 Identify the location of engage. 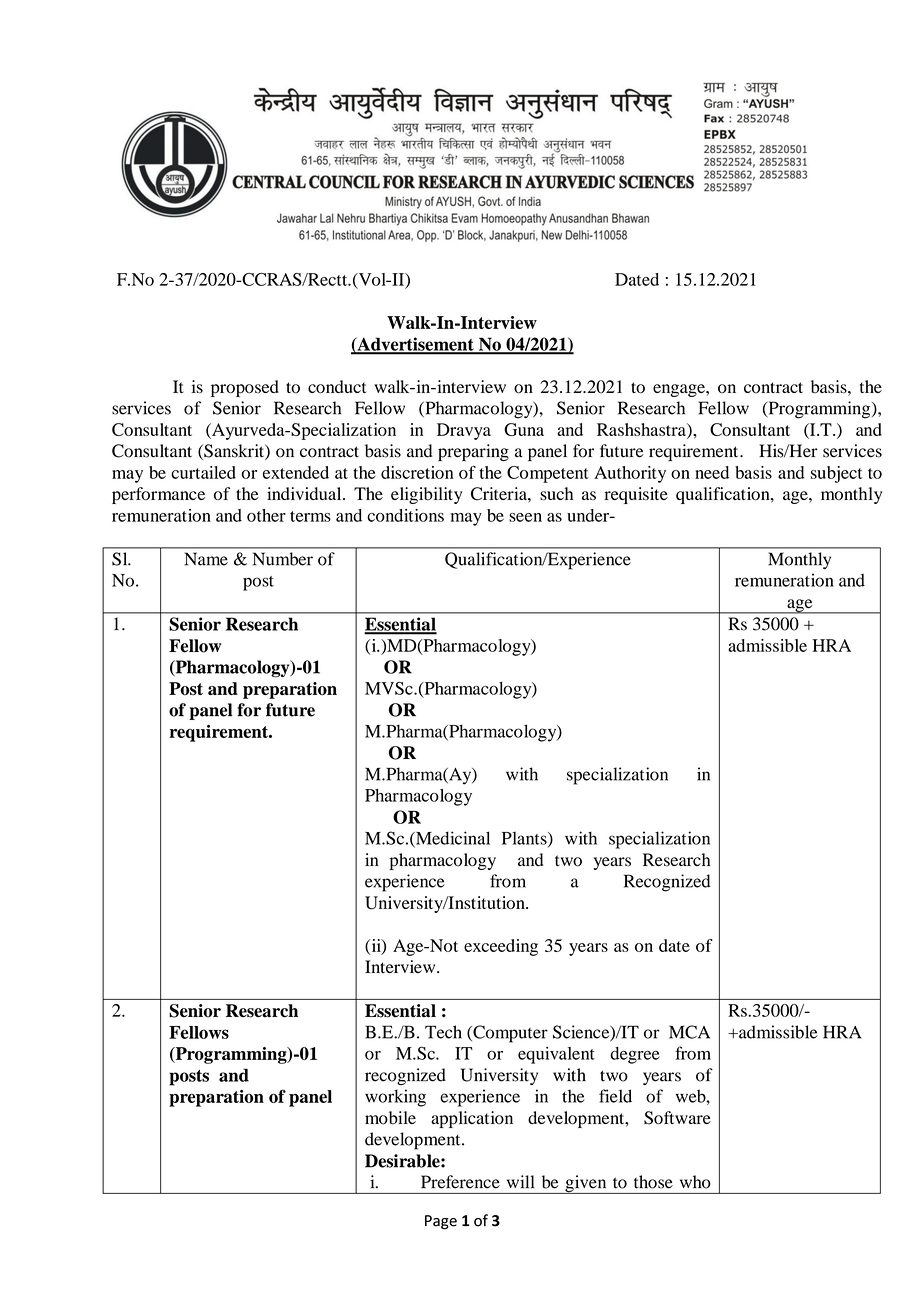
(680, 390).
